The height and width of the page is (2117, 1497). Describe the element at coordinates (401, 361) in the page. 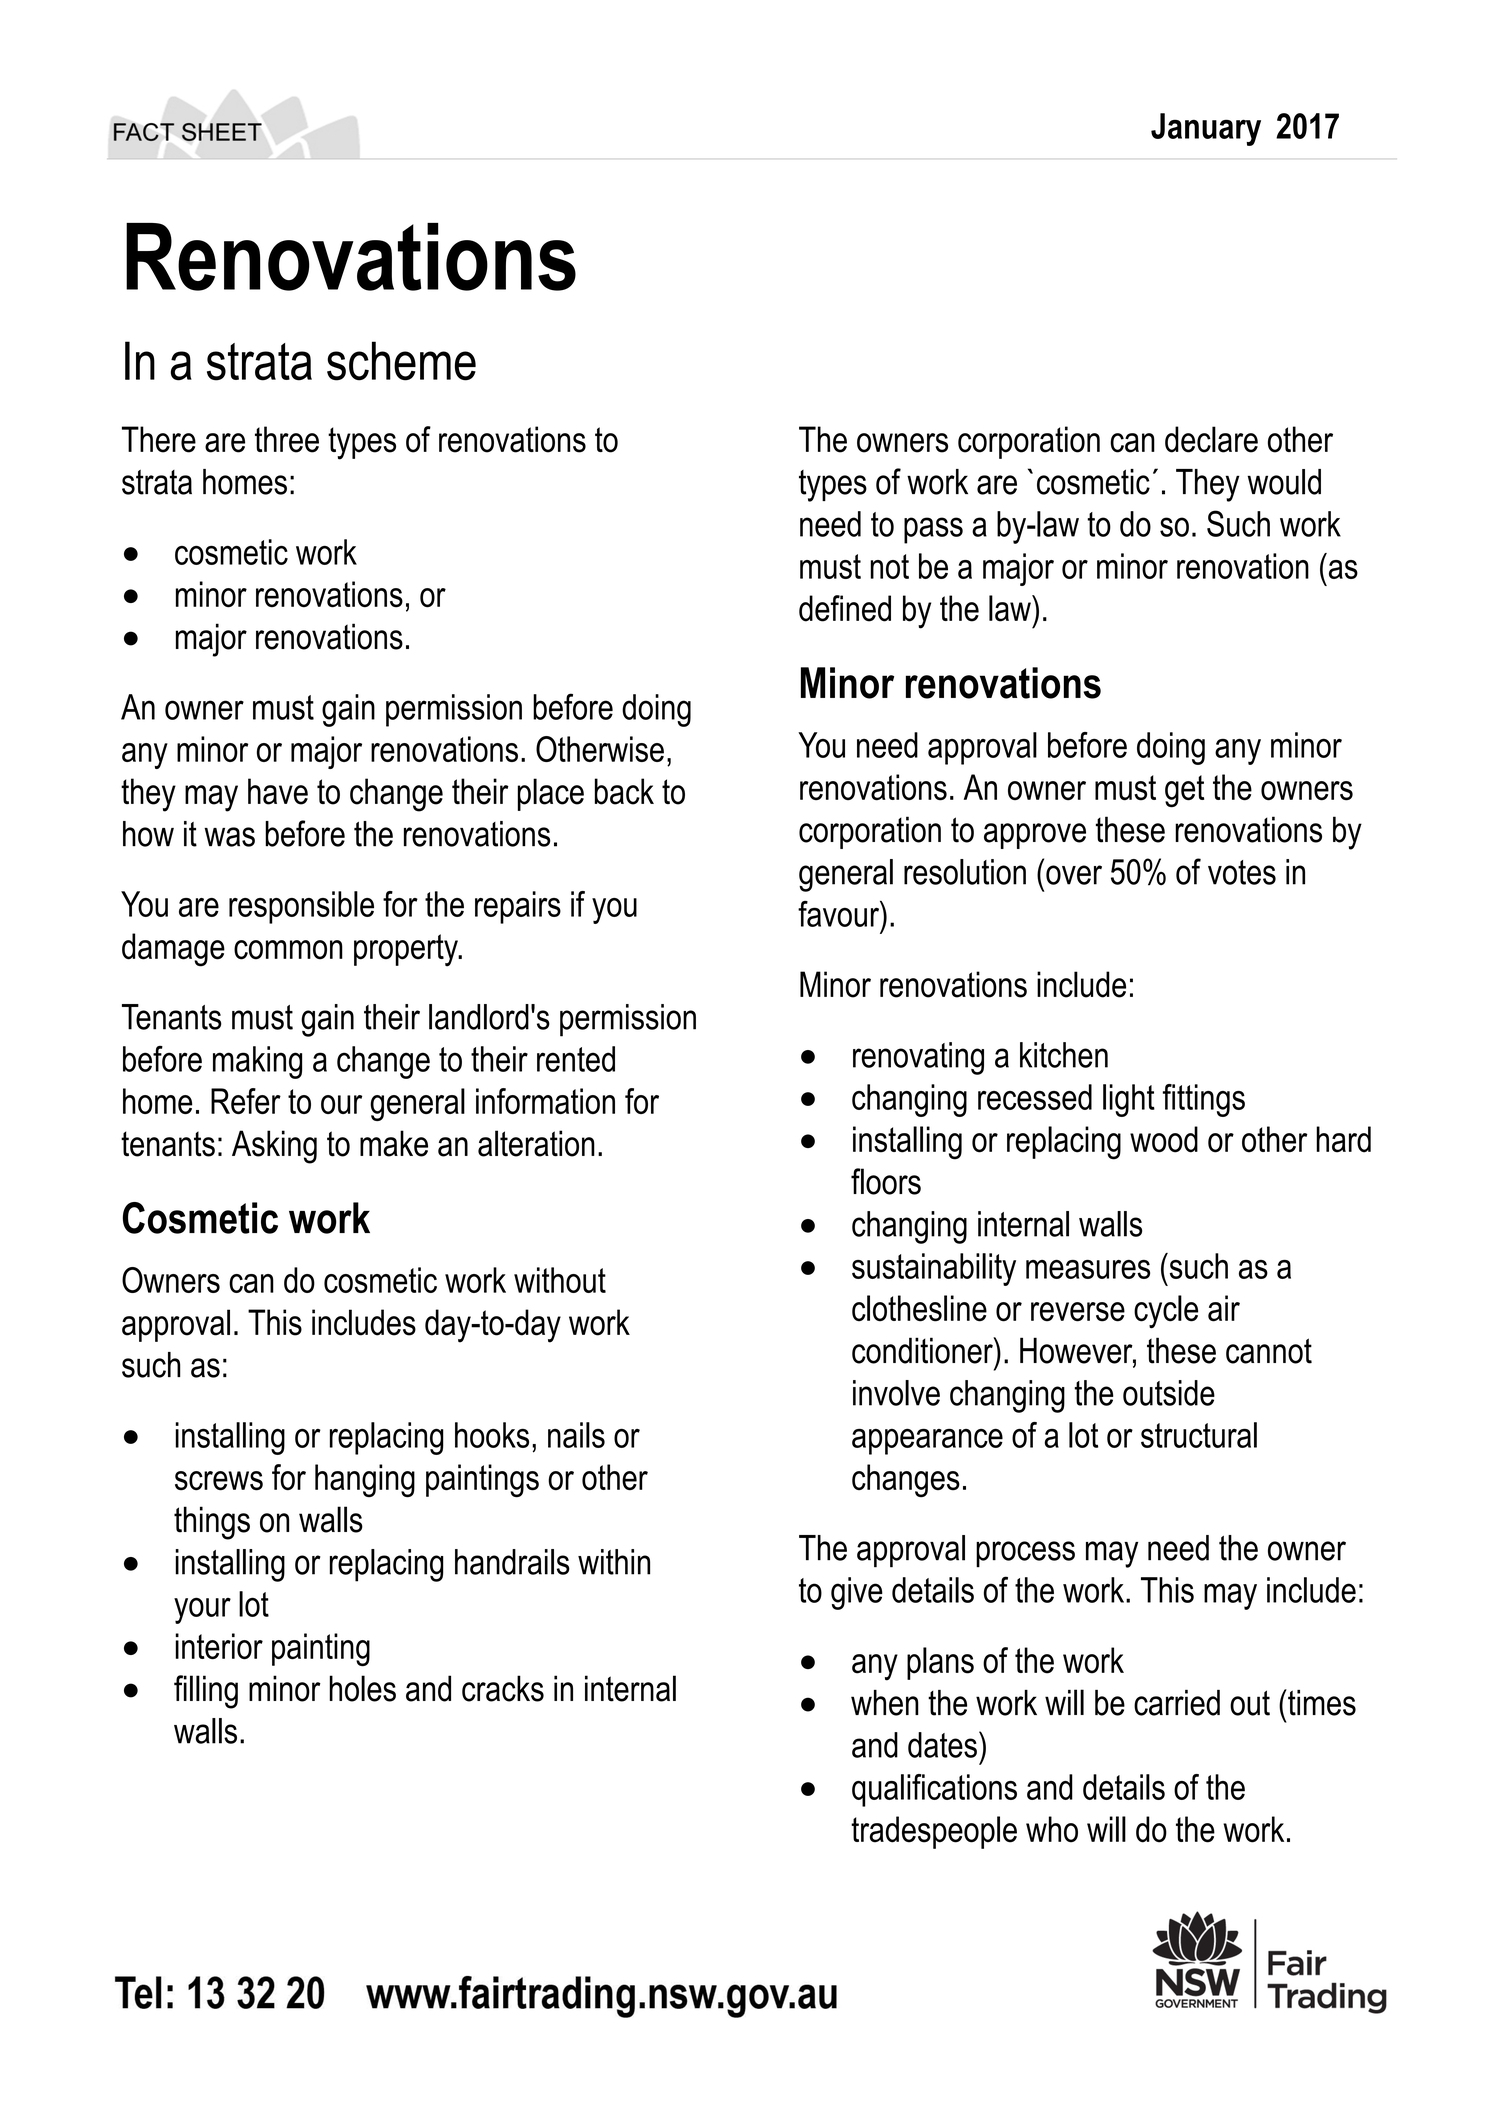

I see `scheme` at that location.
